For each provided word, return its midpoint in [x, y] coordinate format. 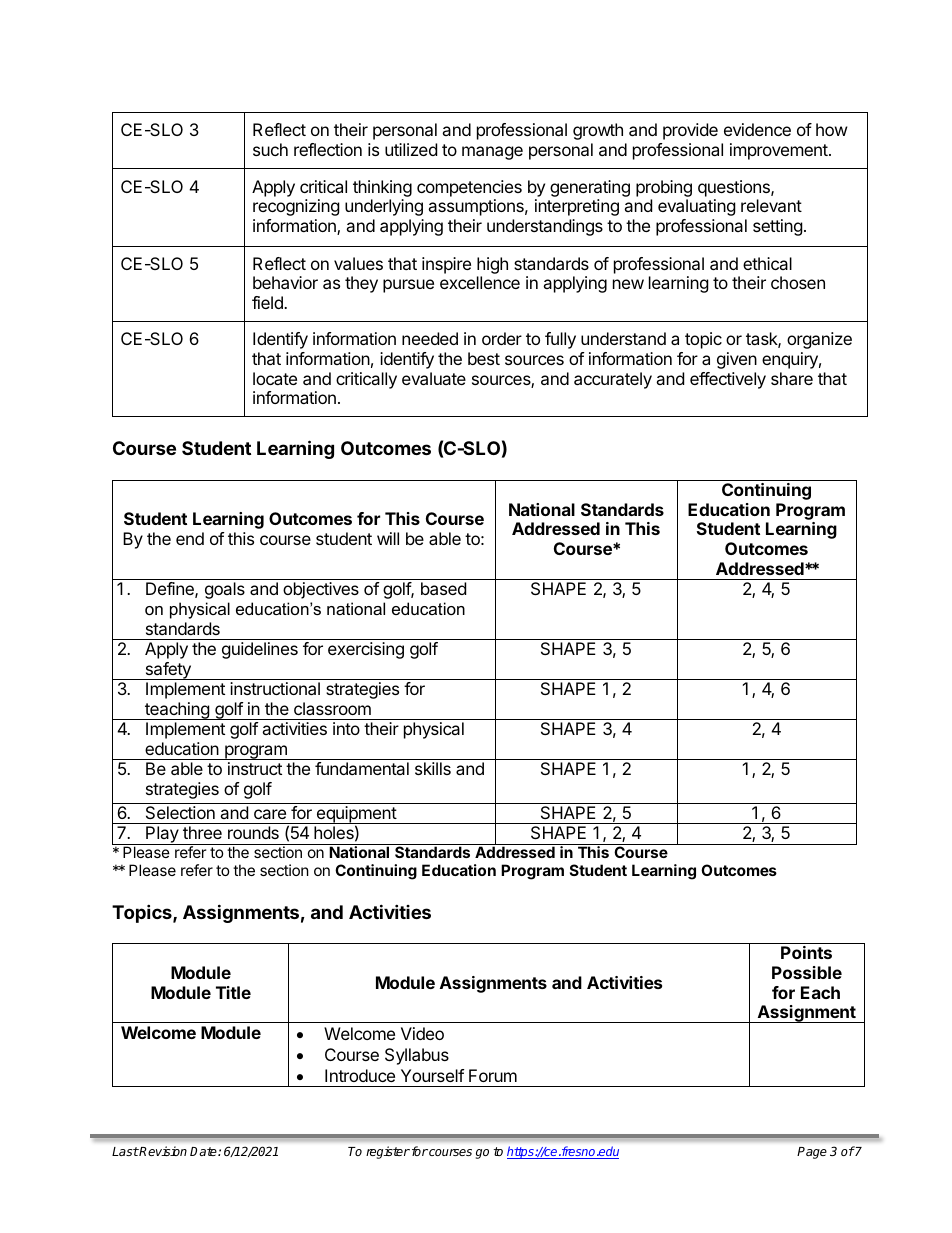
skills [433, 768]
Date [204, 1151]
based [443, 588]
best [484, 358]
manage [492, 153]
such [270, 149]
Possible [807, 972]
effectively [728, 380]
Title [233, 992]
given [737, 360]
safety [168, 671]
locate [275, 378]
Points [806, 952]
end [190, 538]
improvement [780, 151]
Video [422, 1033]
